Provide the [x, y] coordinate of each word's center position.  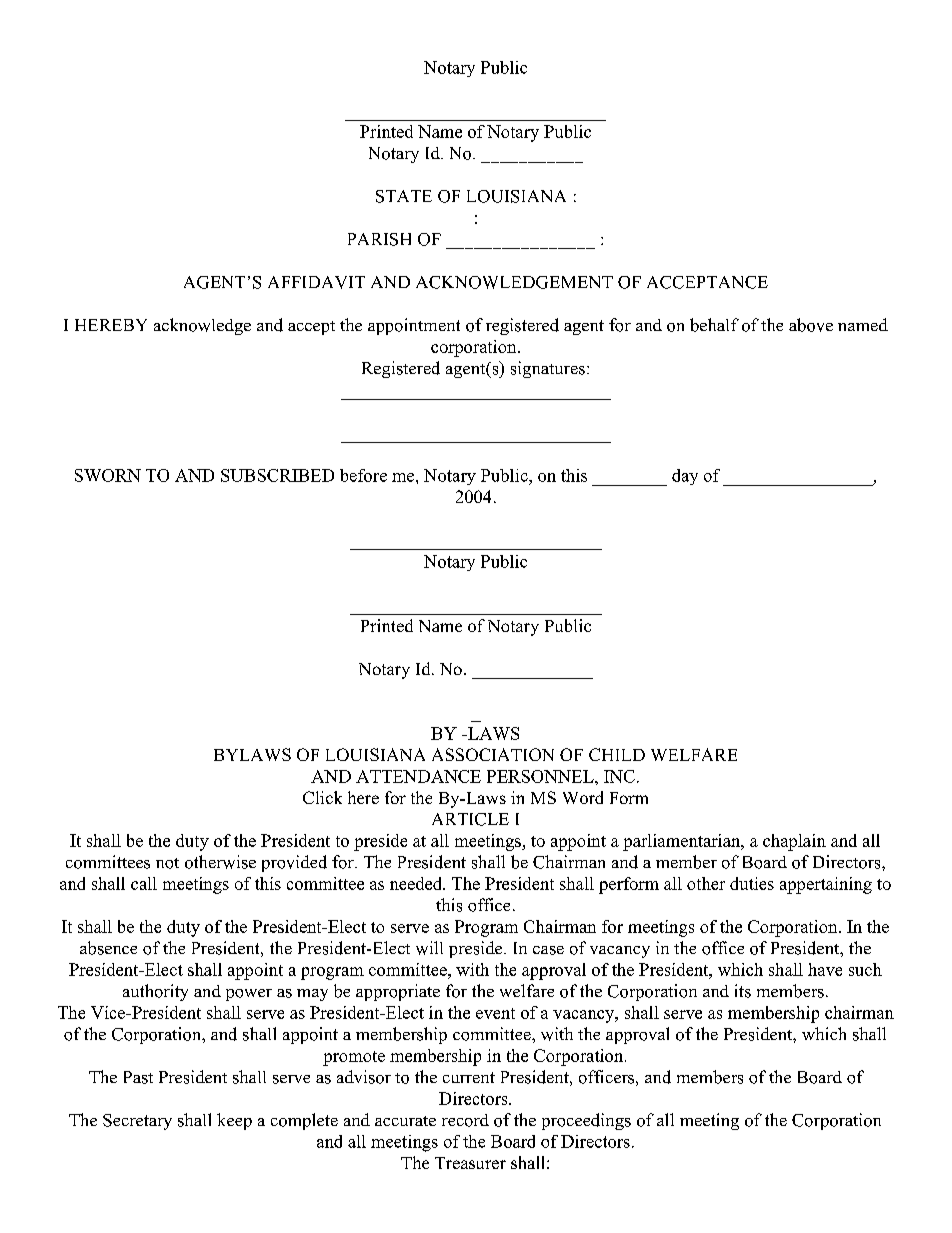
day [685, 477]
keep [234, 1121]
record [465, 1120]
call [144, 883]
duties [752, 883]
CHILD [617, 754]
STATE [404, 196]
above [811, 325]
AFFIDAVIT [316, 282]
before [363, 475]
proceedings [586, 1121]
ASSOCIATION [493, 754]
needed [417, 883]
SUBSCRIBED [277, 475]
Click [322, 797]
